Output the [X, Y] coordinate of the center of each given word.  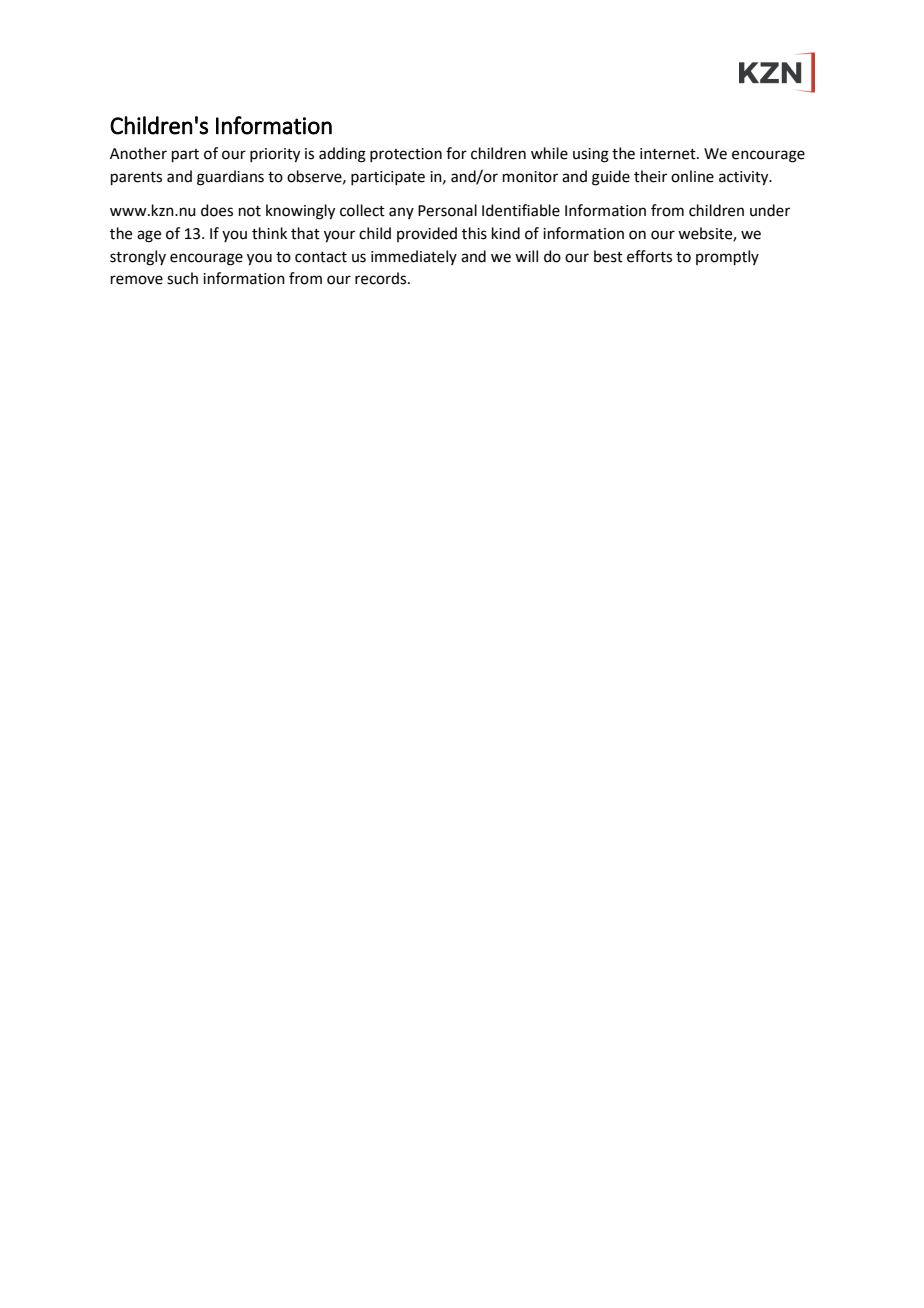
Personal [447, 210]
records [382, 278]
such [182, 278]
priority [275, 155]
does [217, 210]
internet [669, 154]
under [770, 210]
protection [406, 155]
